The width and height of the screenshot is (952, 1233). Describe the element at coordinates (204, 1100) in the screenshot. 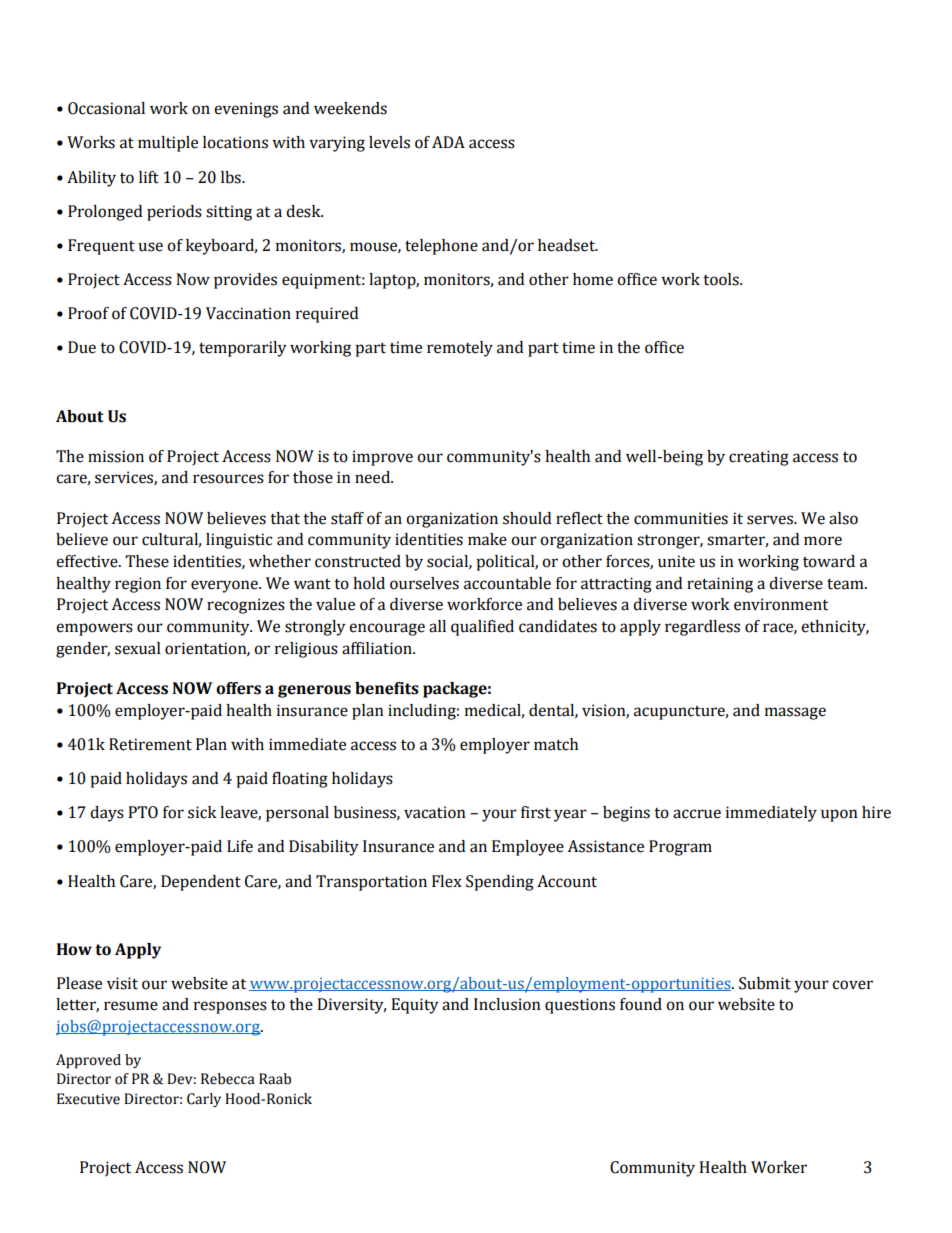

I see `Carly` at that location.
